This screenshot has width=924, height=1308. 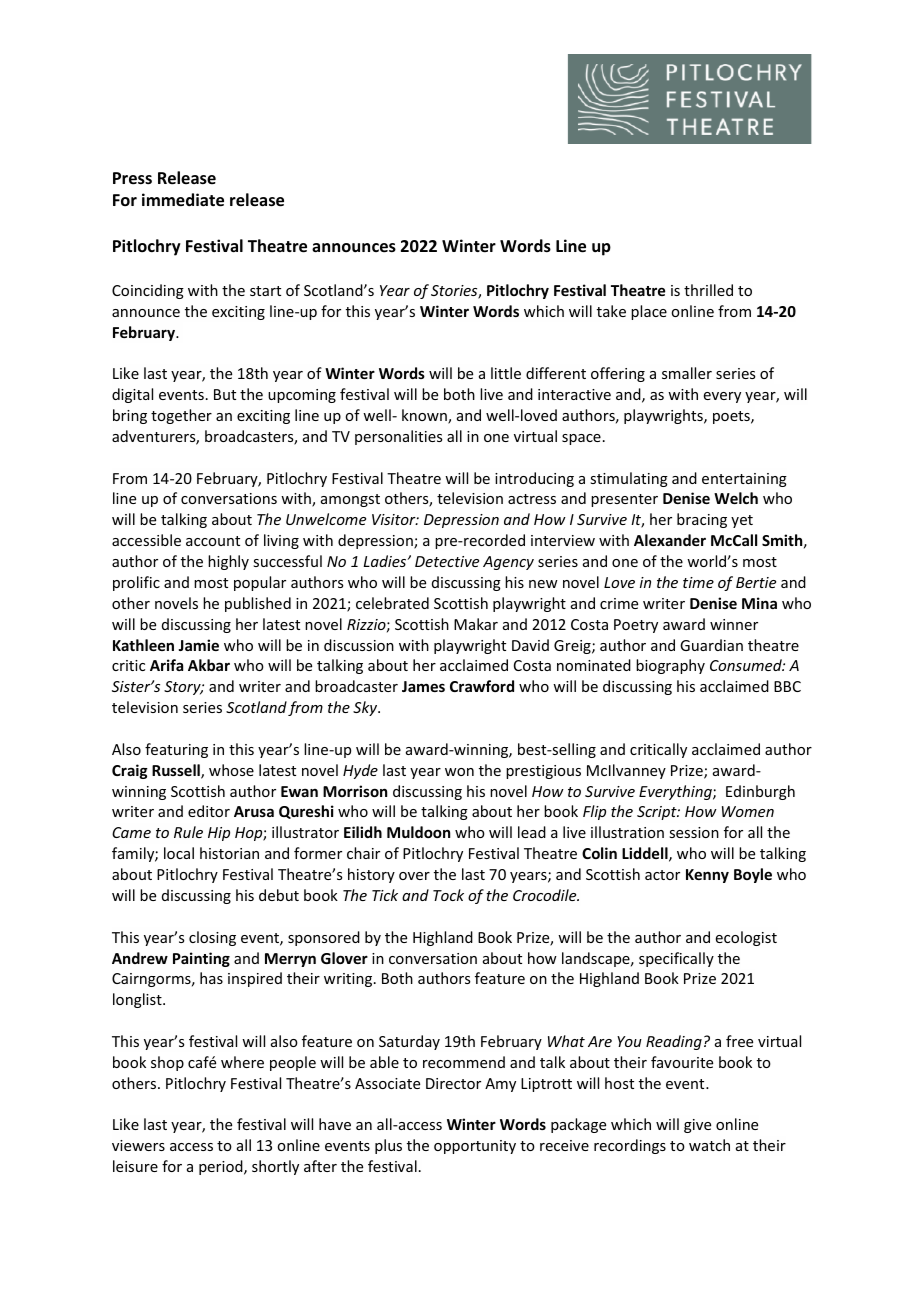 What do you see at coordinates (709, 1145) in the screenshot?
I see `watch` at bounding box center [709, 1145].
